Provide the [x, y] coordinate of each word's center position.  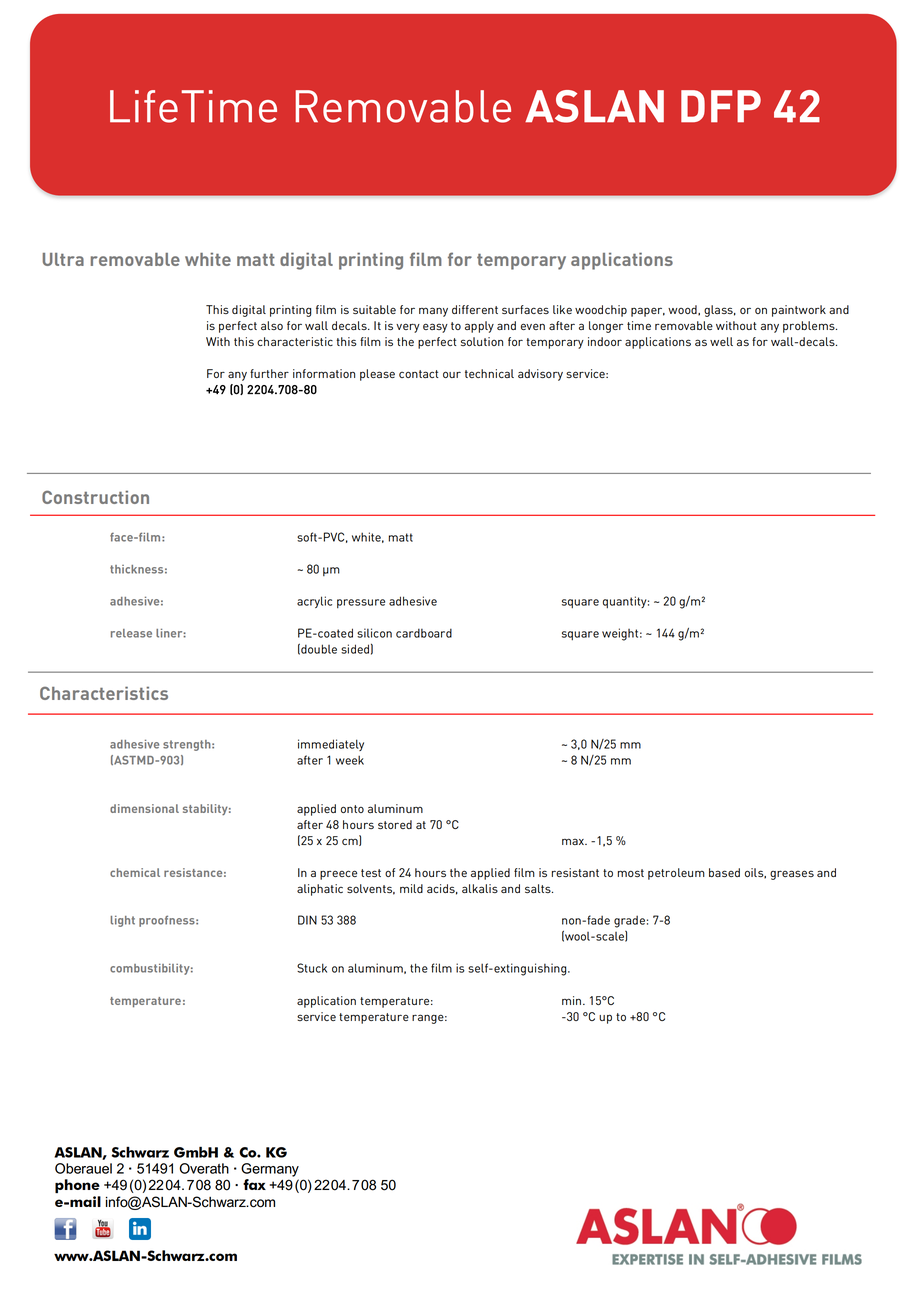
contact [419, 374]
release [131, 633]
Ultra [63, 259]
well [721, 341]
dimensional [144, 808]
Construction [95, 497]
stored [395, 824]
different [475, 309]
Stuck [312, 968]
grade [629, 922]
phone [77, 1186]
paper [648, 312]
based [724, 872]
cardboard [424, 633]
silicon [374, 633]
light [123, 921]
